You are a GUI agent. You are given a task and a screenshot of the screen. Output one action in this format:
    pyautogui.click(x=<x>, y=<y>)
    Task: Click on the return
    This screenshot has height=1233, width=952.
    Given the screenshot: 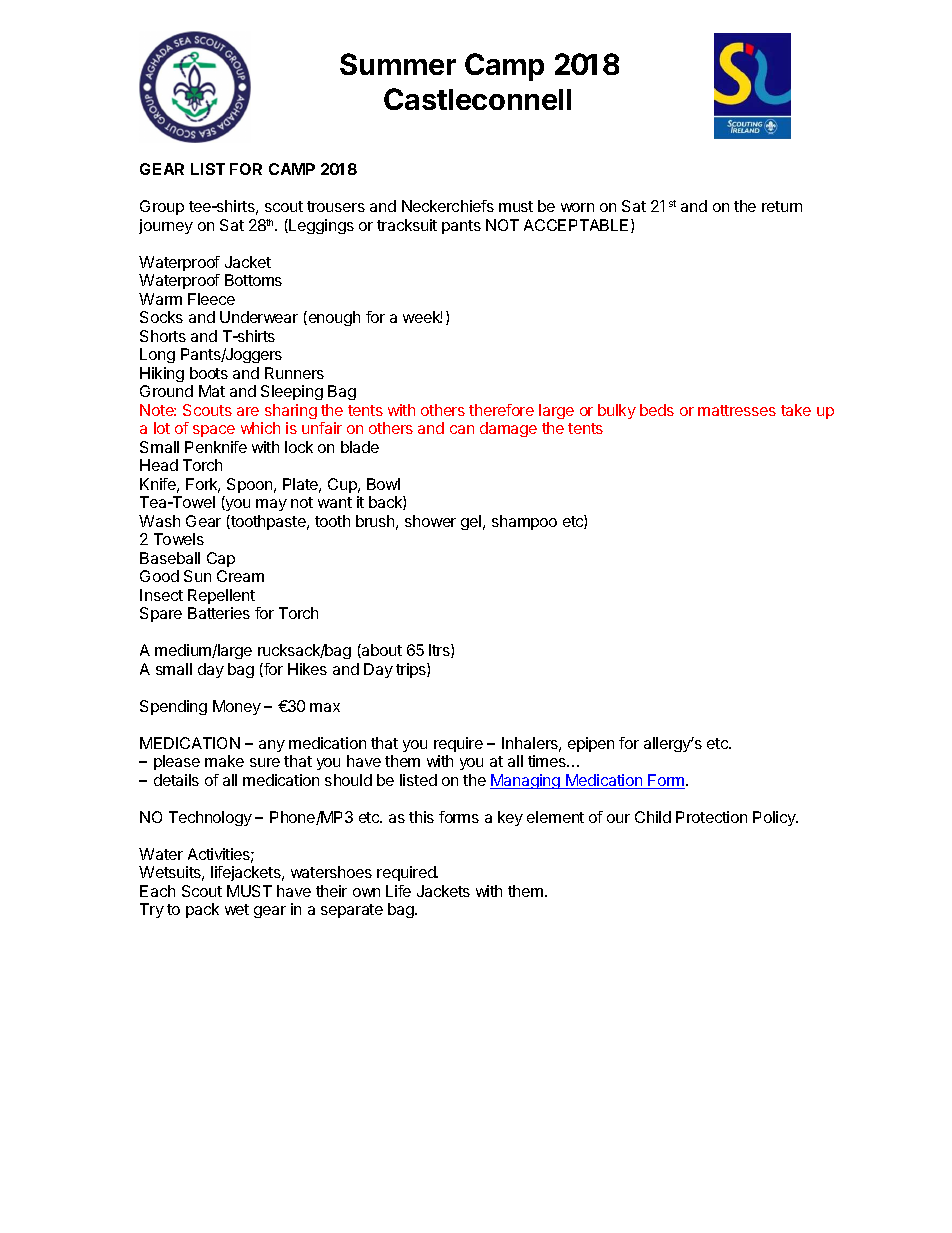 What is the action you would take?
    pyautogui.click(x=782, y=206)
